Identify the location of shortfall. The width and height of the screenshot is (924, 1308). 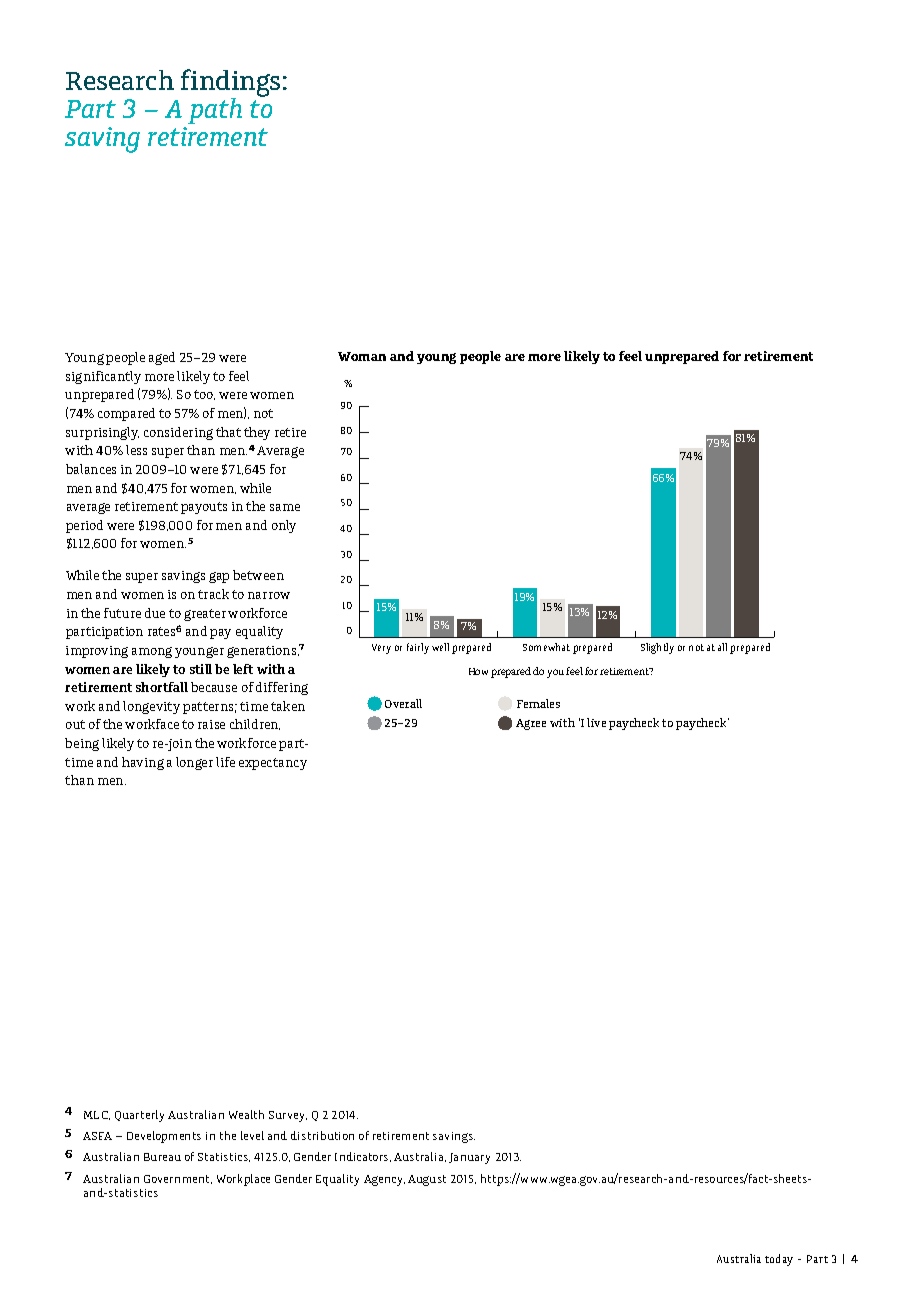
(162, 687).
